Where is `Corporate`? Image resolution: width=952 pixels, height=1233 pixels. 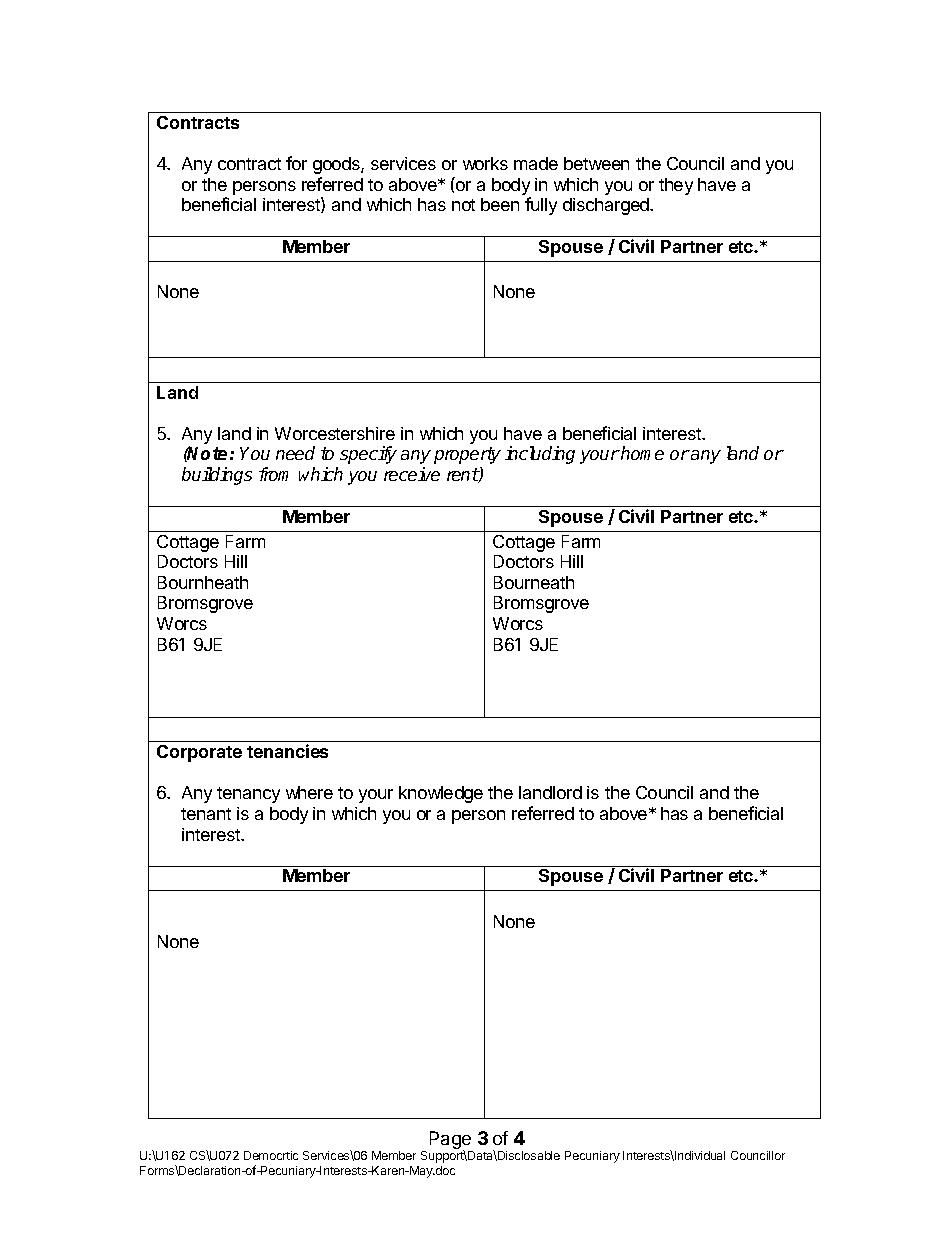
Corporate is located at coordinates (199, 753).
